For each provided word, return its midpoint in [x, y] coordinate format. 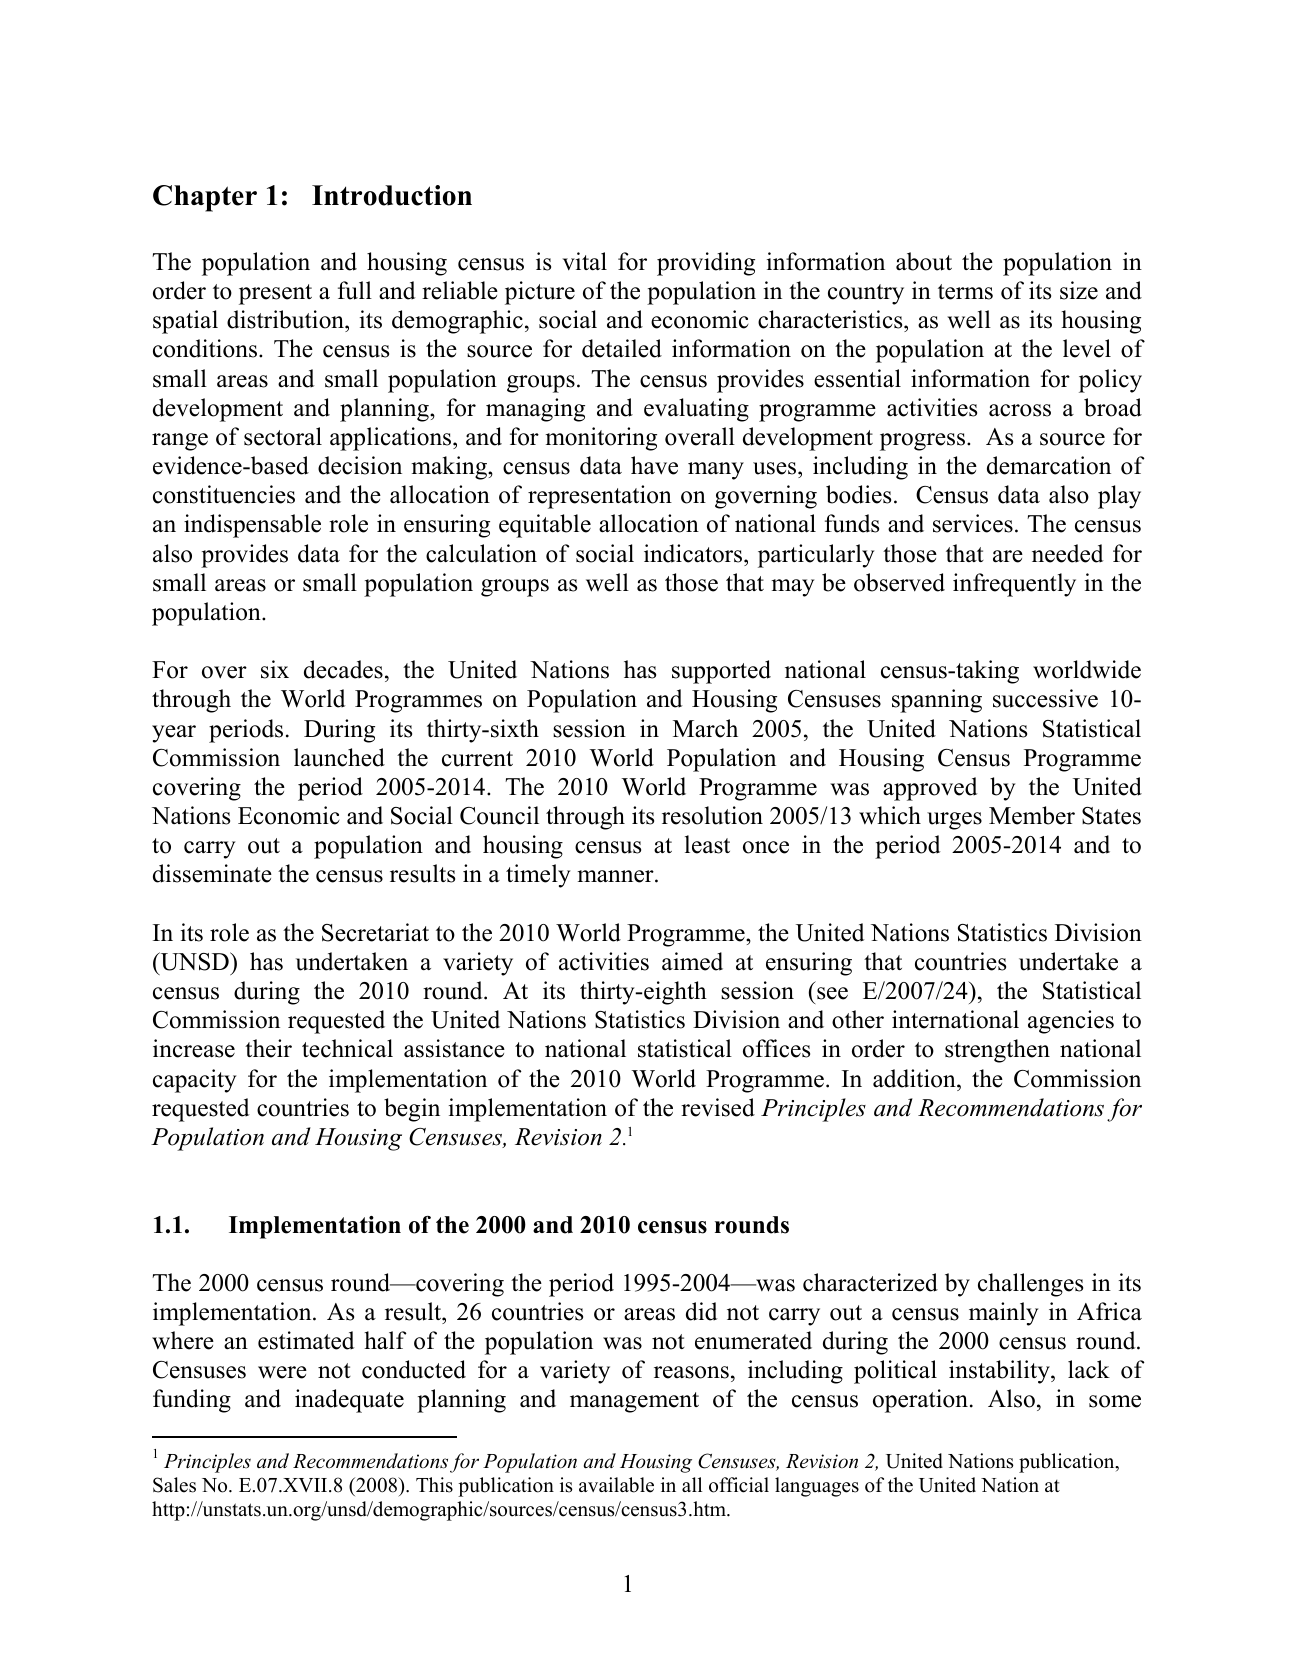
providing [706, 264]
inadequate [349, 1401]
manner [616, 876]
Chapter [205, 198]
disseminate [212, 873]
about [924, 261]
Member [1032, 815]
